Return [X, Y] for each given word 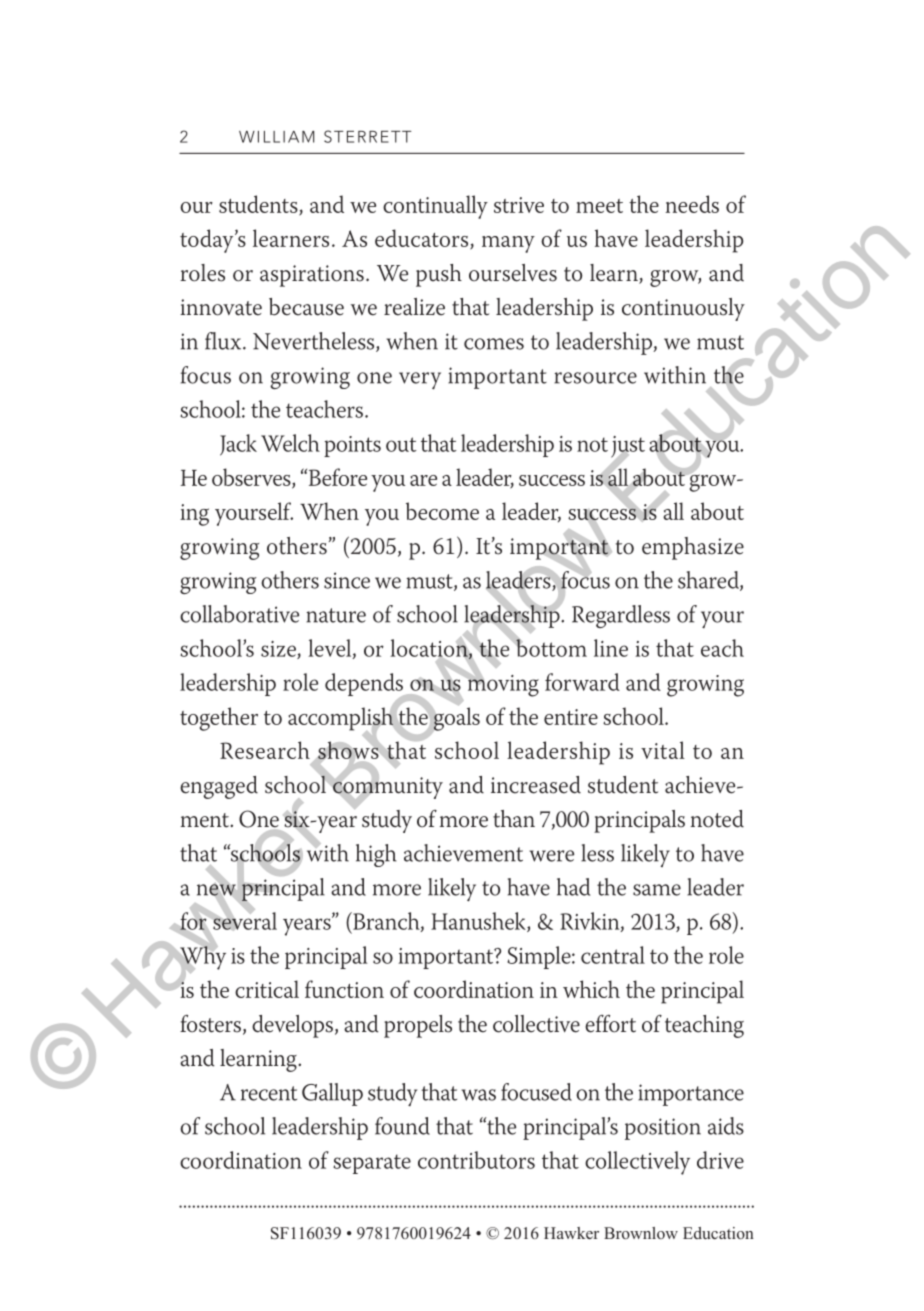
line [611, 648]
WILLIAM [276, 137]
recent [269, 1093]
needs [692, 204]
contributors [476, 1160]
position [663, 1129]
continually [435, 207]
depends [365, 686]
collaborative [239, 614]
